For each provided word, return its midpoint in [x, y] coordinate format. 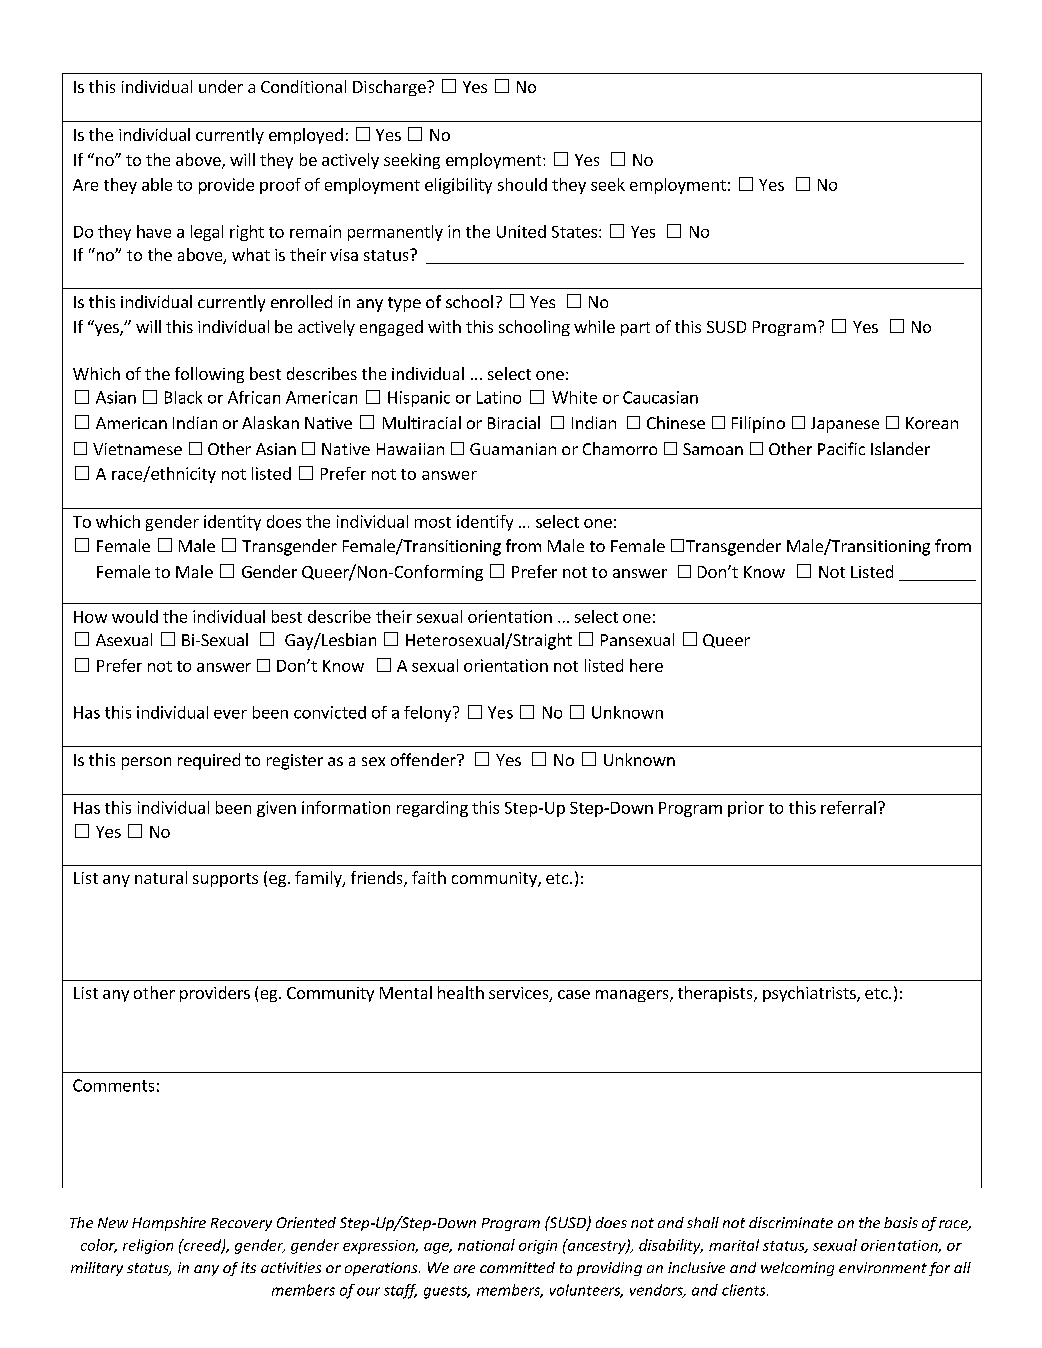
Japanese [845, 425]
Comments [113, 1085]
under [221, 86]
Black [183, 397]
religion [148, 1246]
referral [848, 807]
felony [429, 714]
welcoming [797, 1269]
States [576, 232]
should [522, 184]
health [461, 992]
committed [517, 1267]
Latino [499, 397]
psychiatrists [810, 994]
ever [230, 714]
